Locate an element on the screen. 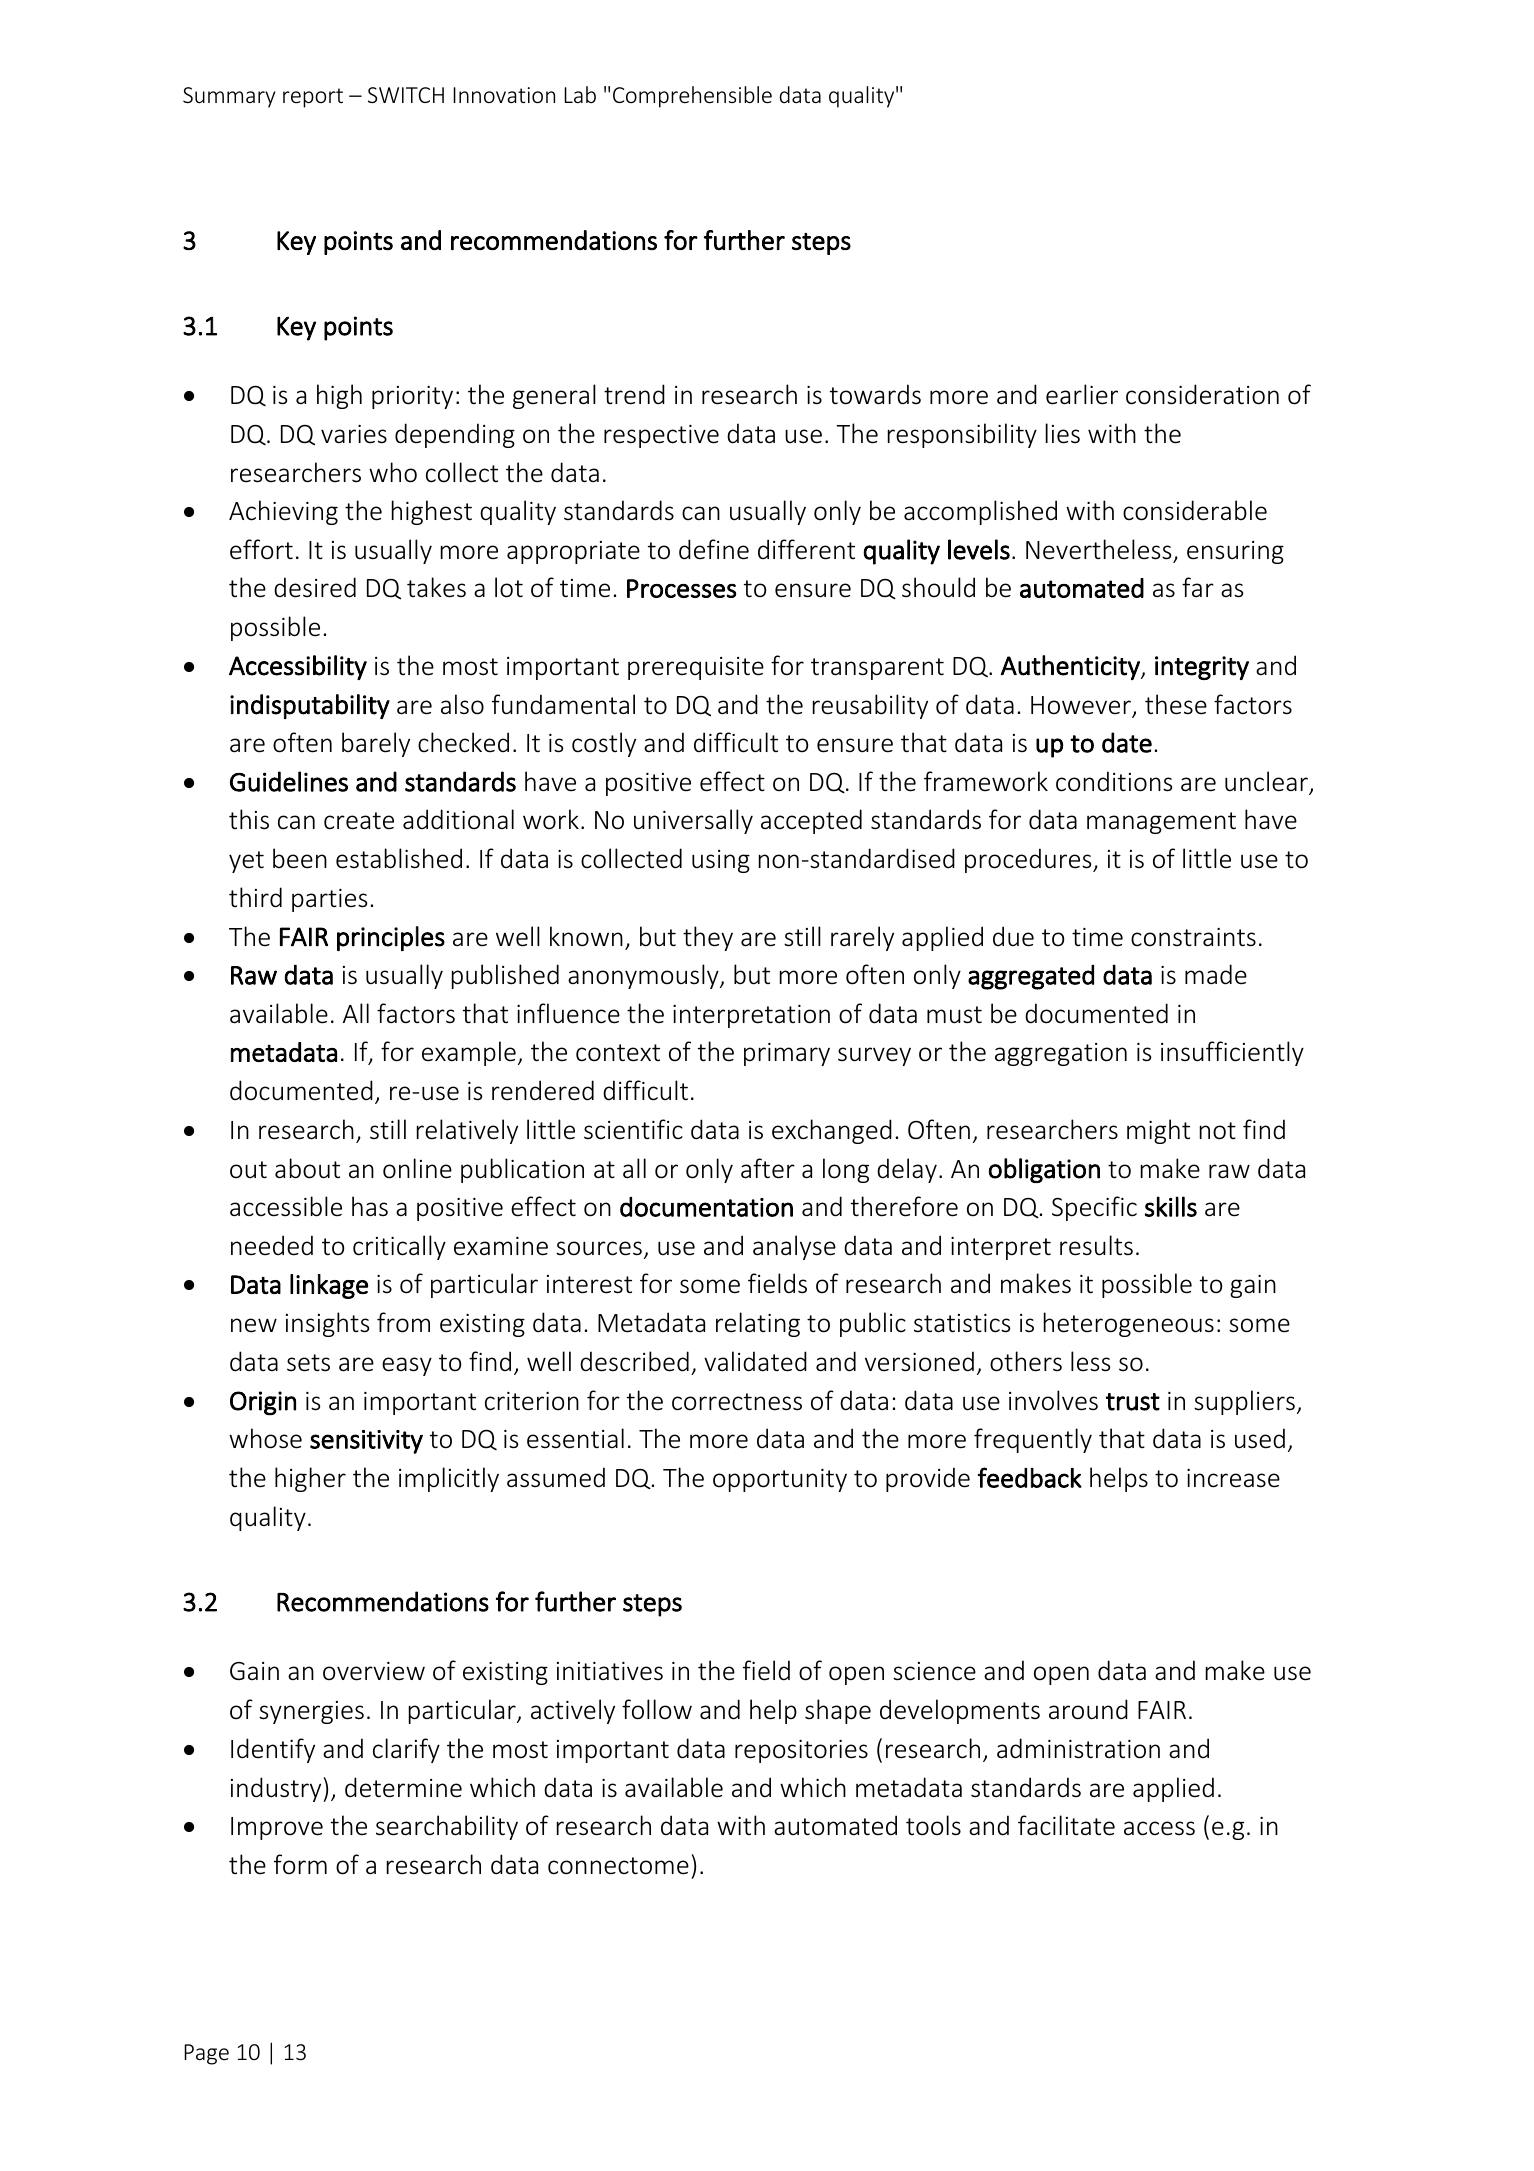 This screenshot has width=1534, height=2171. tools is located at coordinates (933, 1825).
